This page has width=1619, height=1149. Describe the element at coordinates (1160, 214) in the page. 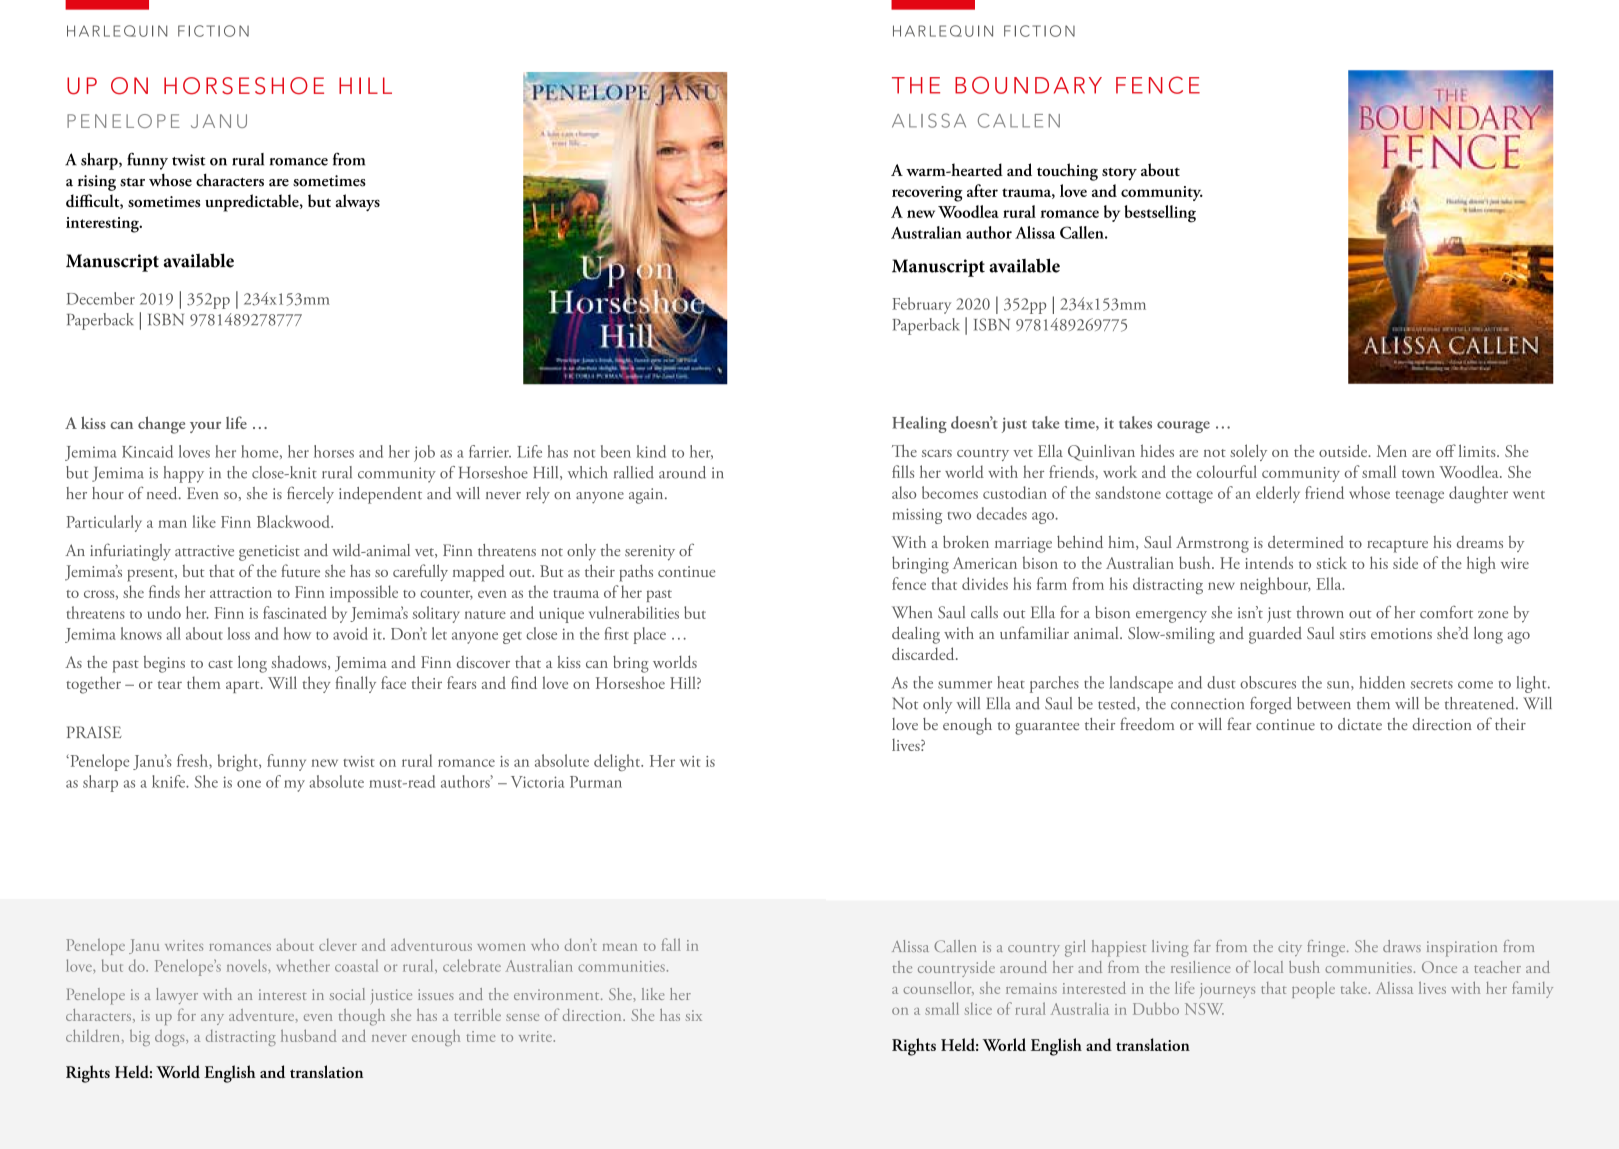

I see `bestselling` at that location.
